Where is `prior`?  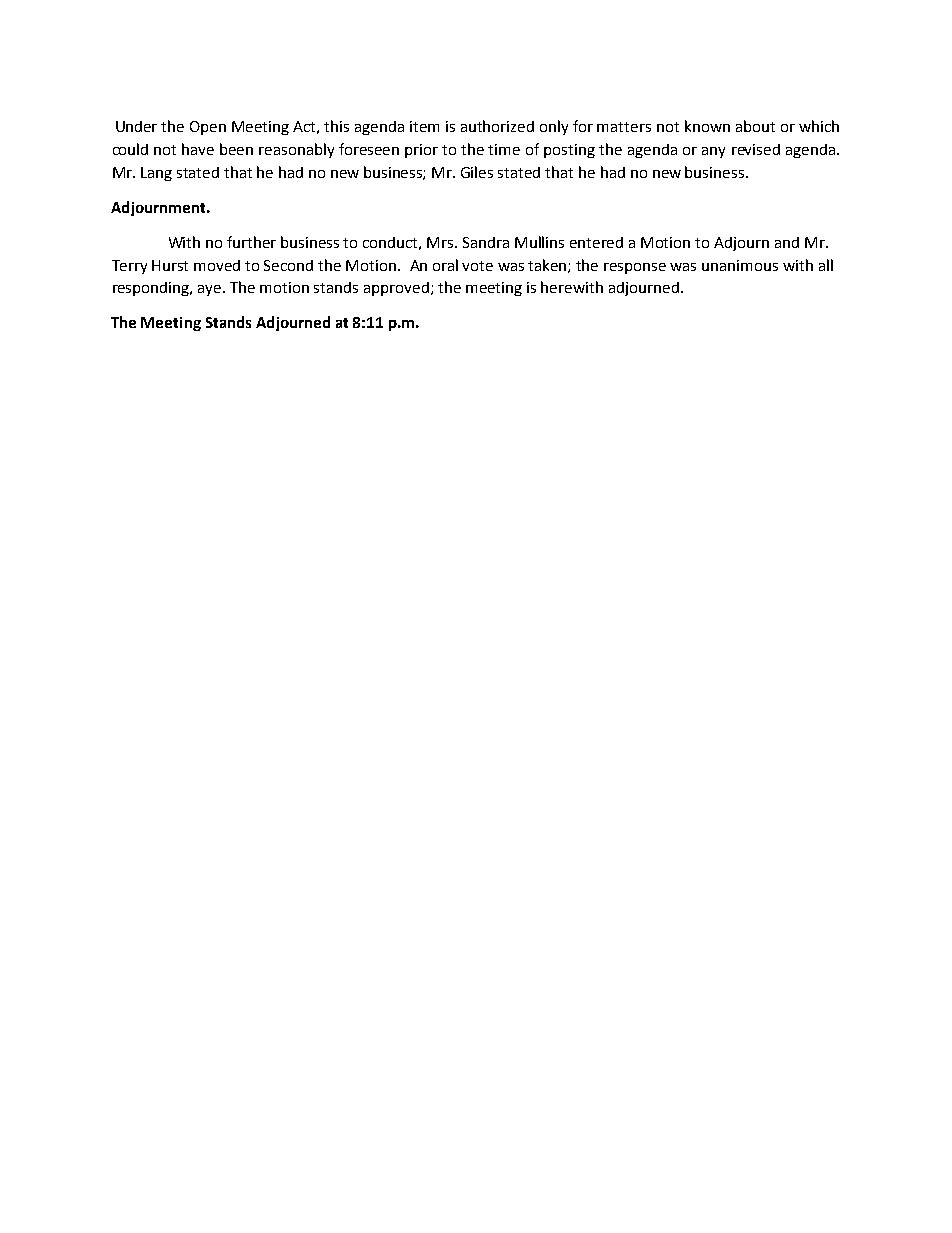
prior is located at coordinates (421, 151).
